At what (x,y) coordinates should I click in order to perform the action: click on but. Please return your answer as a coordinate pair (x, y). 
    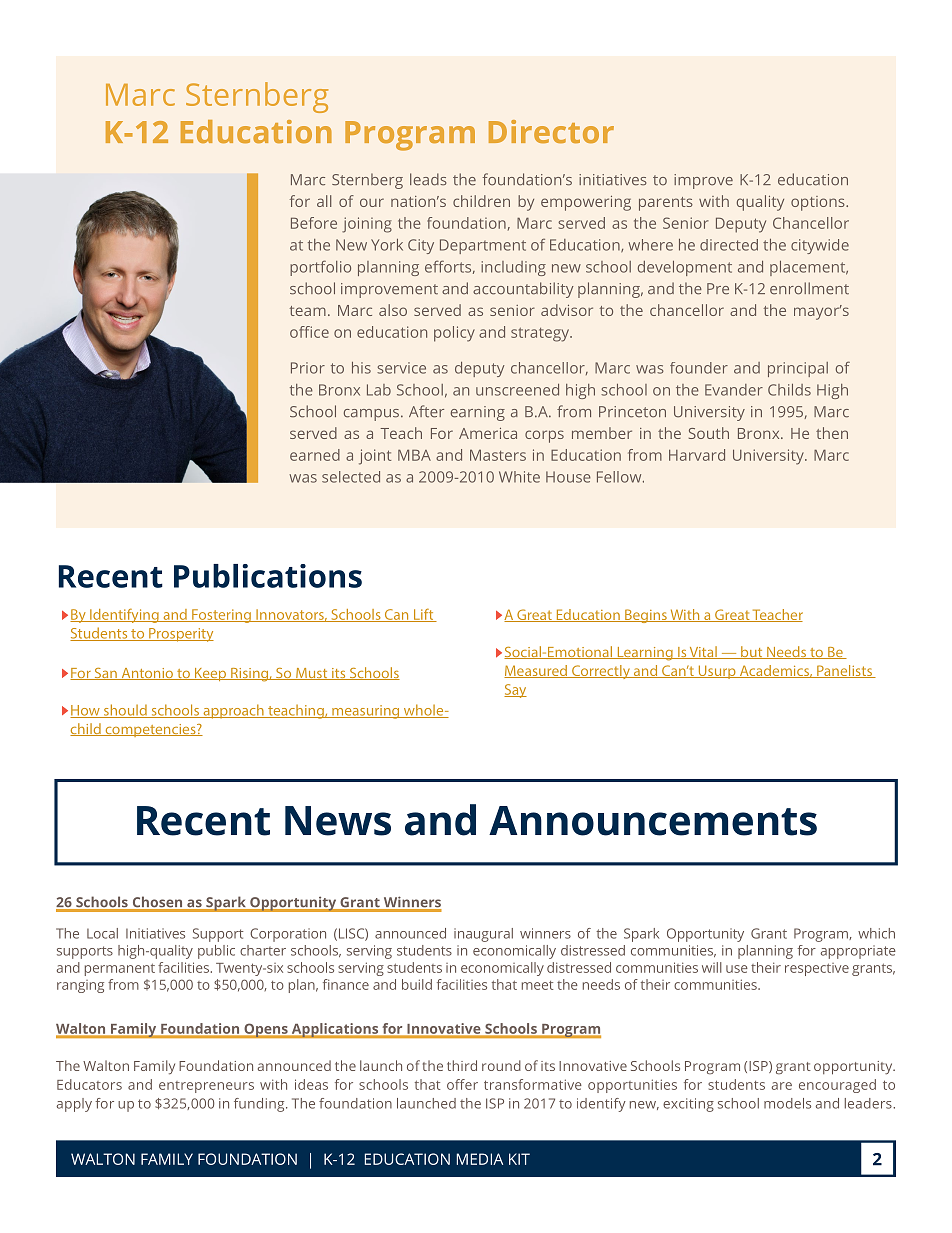
    Looking at the image, I should click on (752, 652).
